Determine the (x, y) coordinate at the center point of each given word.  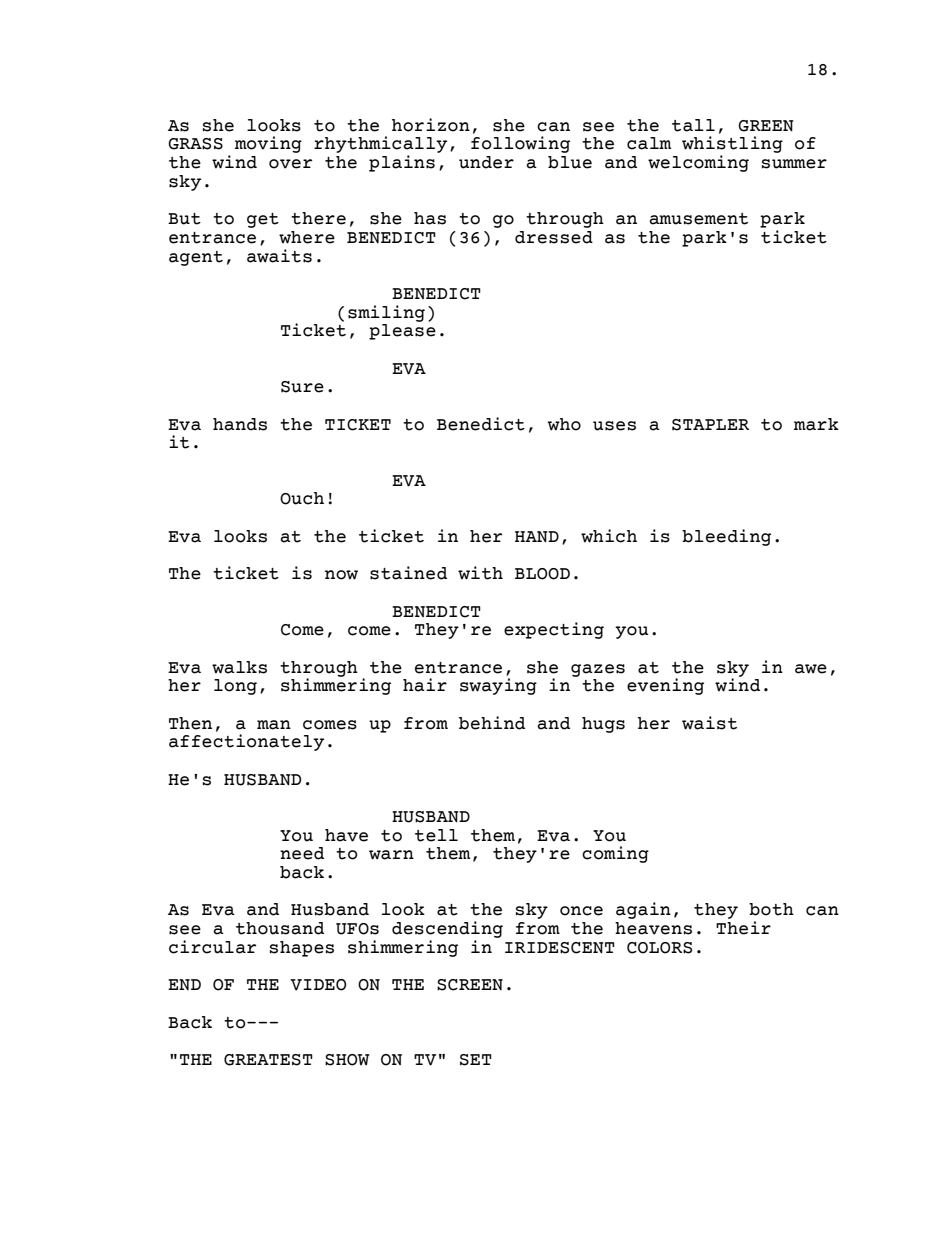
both (771, 909)
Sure (302, 387)
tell (436, 835)
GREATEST (268, 1060)
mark (816, 424)
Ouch (302, 498)
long (235, 687)
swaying (498, 686)
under (486, 162)
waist (709, 723)
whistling (732, 146)
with (480, 573)
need (302, 853)
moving (268, 144)
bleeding (726, 537)
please (402, 332)
